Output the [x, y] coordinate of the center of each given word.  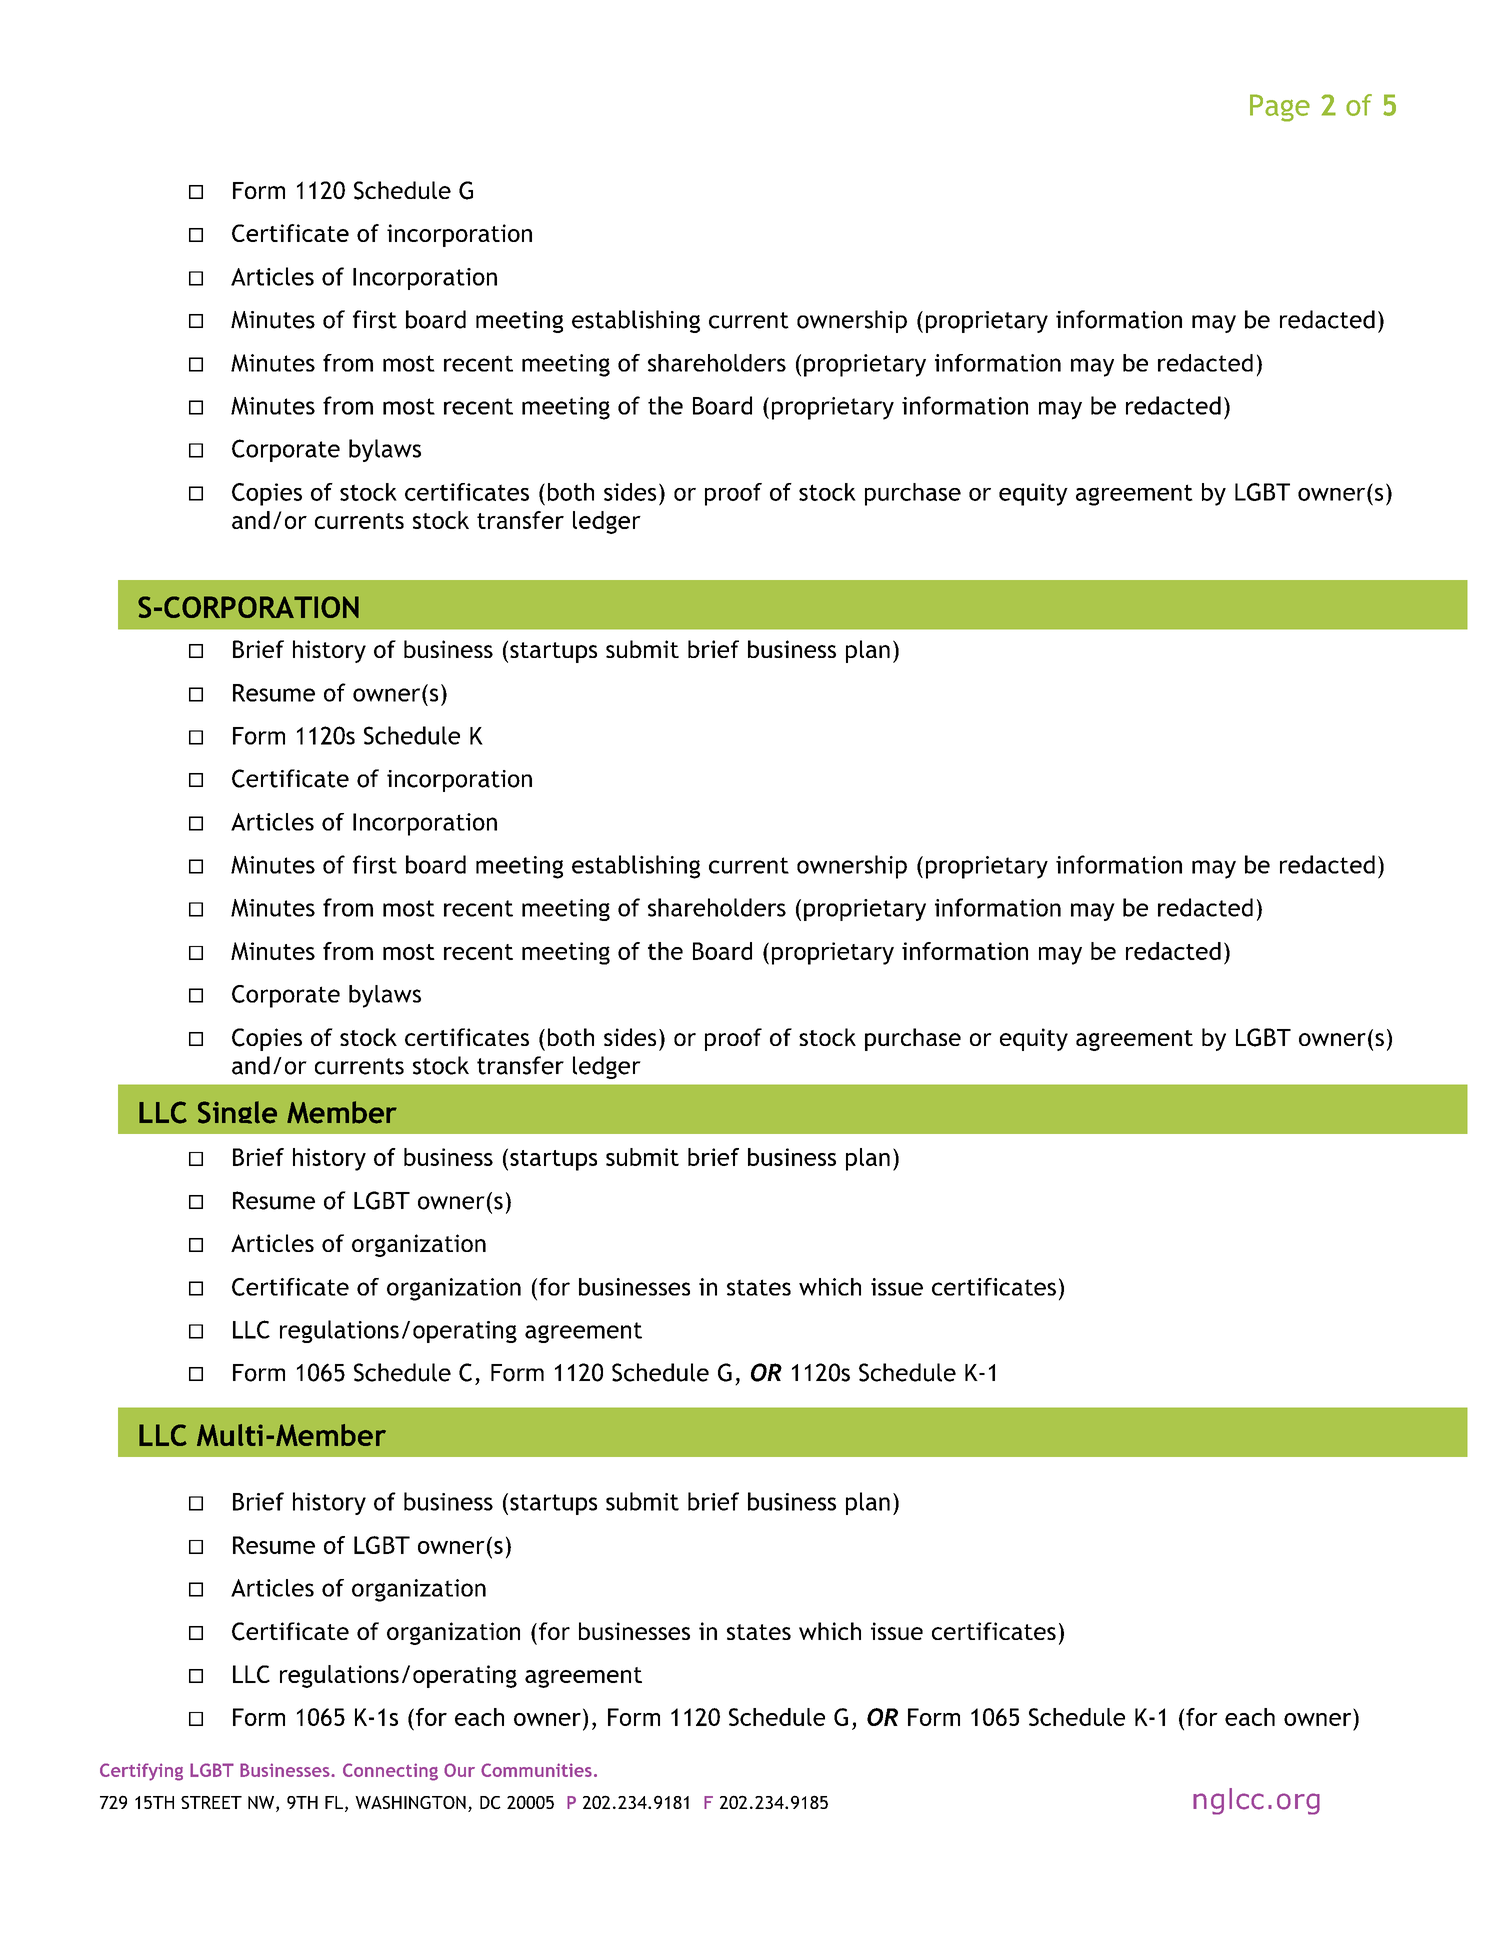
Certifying [141, 1772]
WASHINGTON [410, 1802]
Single [237, 1112]
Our [459, 1770]
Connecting [390, 1772]
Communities [536, 1770]
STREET [211, 1802]
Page [1280, 108]
